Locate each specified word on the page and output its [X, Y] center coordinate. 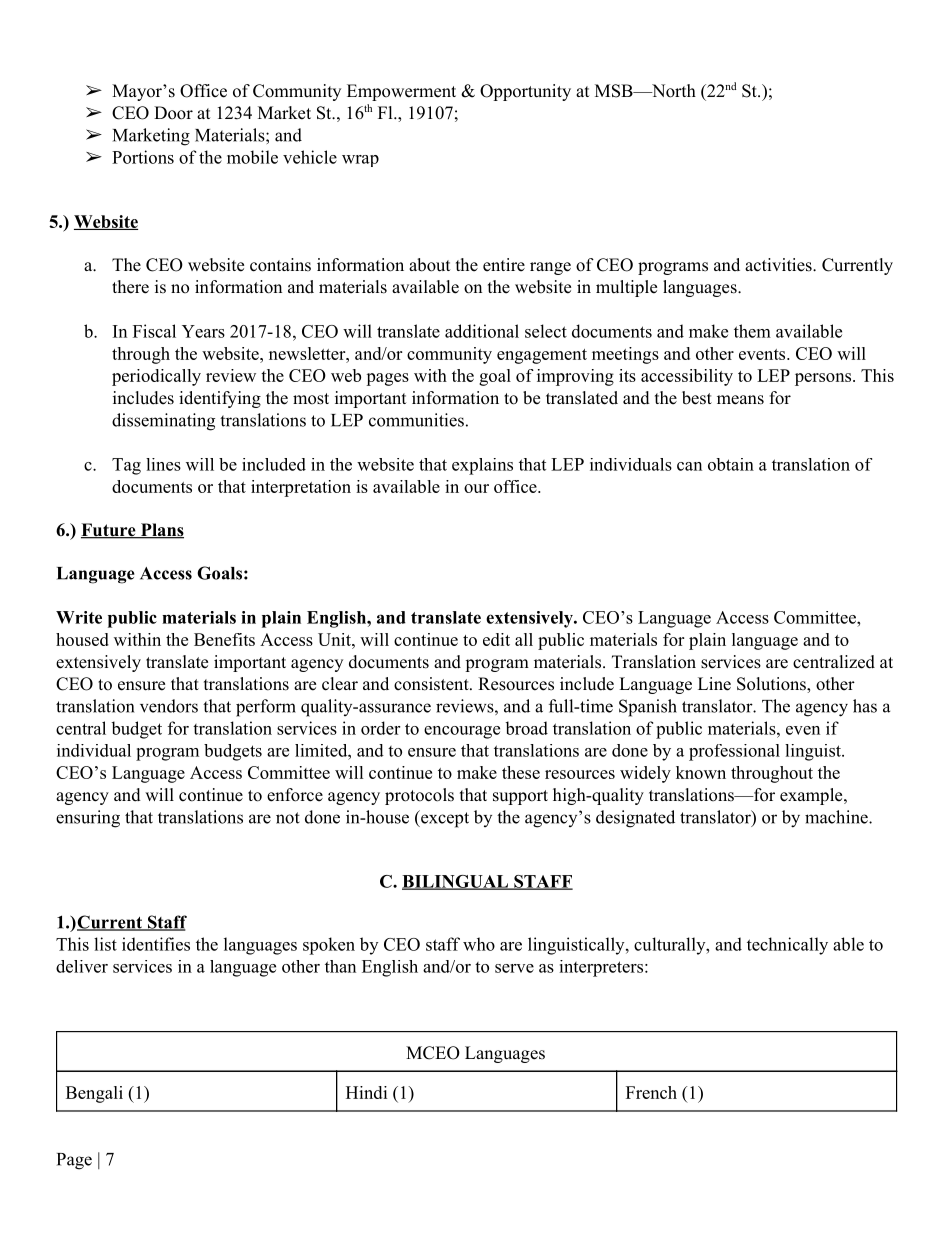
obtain [731, 464]
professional [734, 752]
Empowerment [401, 92]
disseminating [163, 422]
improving [575, 377]
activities [778, 265]
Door [173, 113]
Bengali [94, 1094]
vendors [169, 706]
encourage [462, 732]
